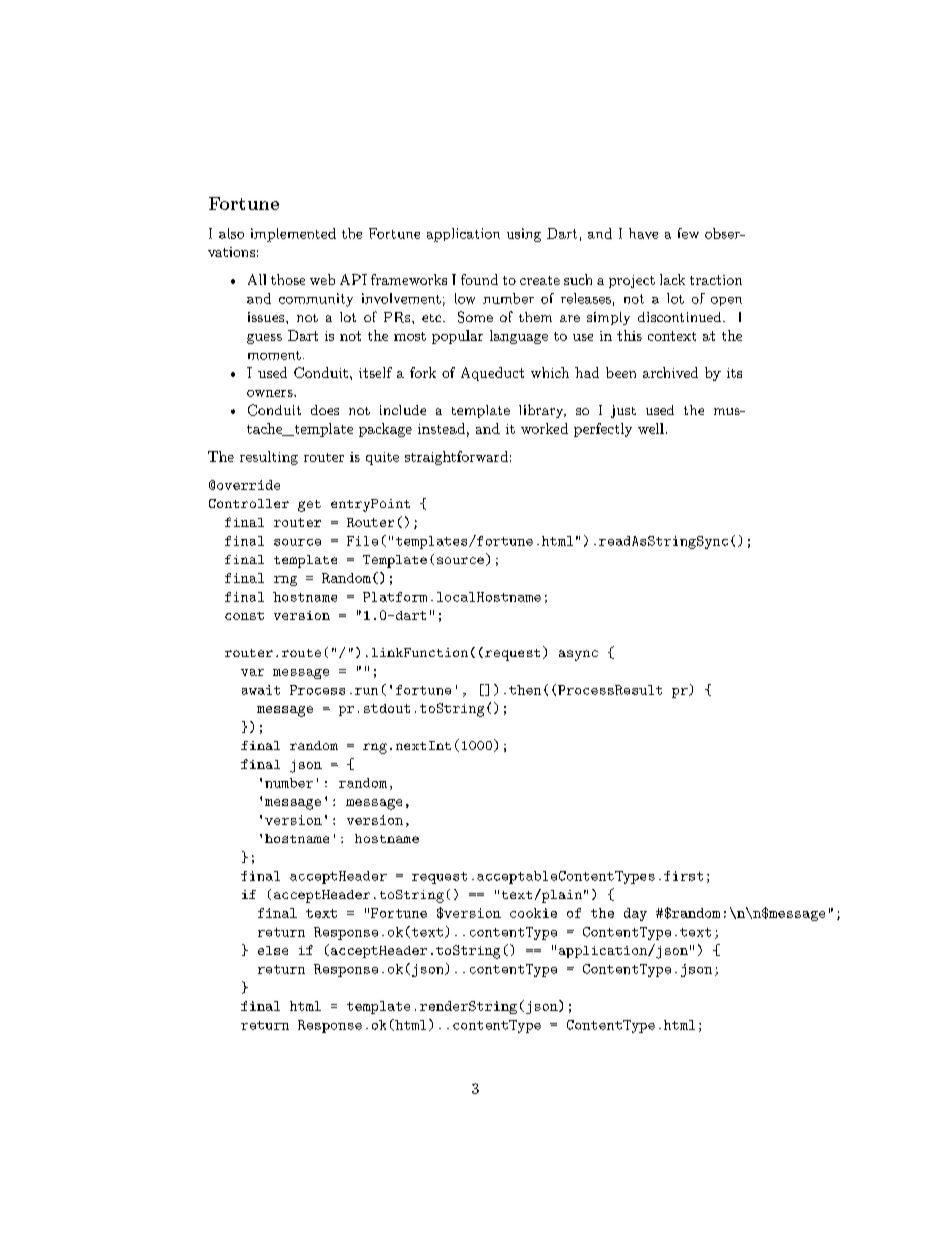 The image size is (952, 1233). I want to click on lack, so click(672, 279).
